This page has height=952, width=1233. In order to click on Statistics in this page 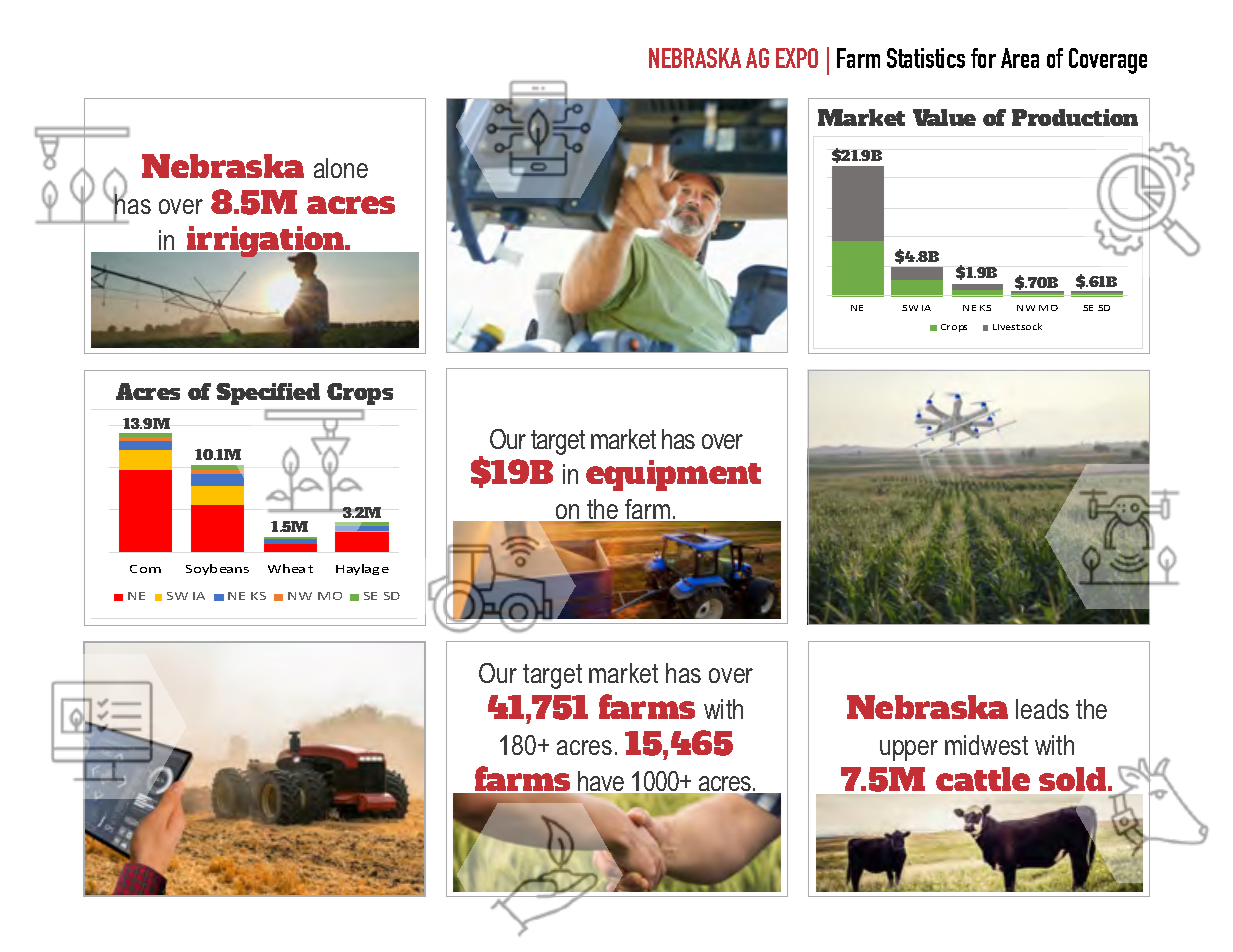, I will do `click(926, 58)`.
